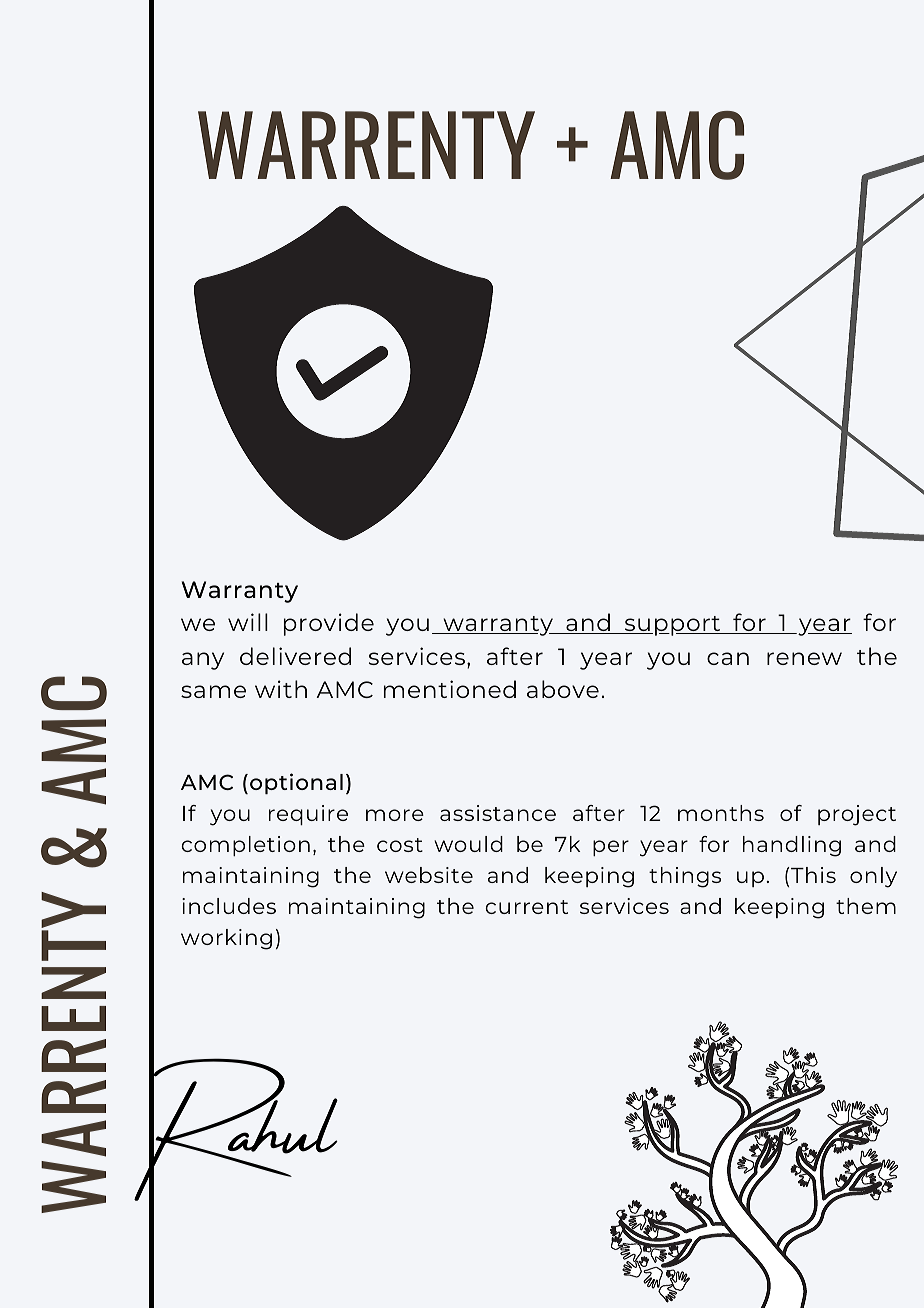 This screenshot has width=924, height=1308. What do you see at coordinates (226, 939) in the screenshot?
I see `working` at bounding box center [226, 939].
